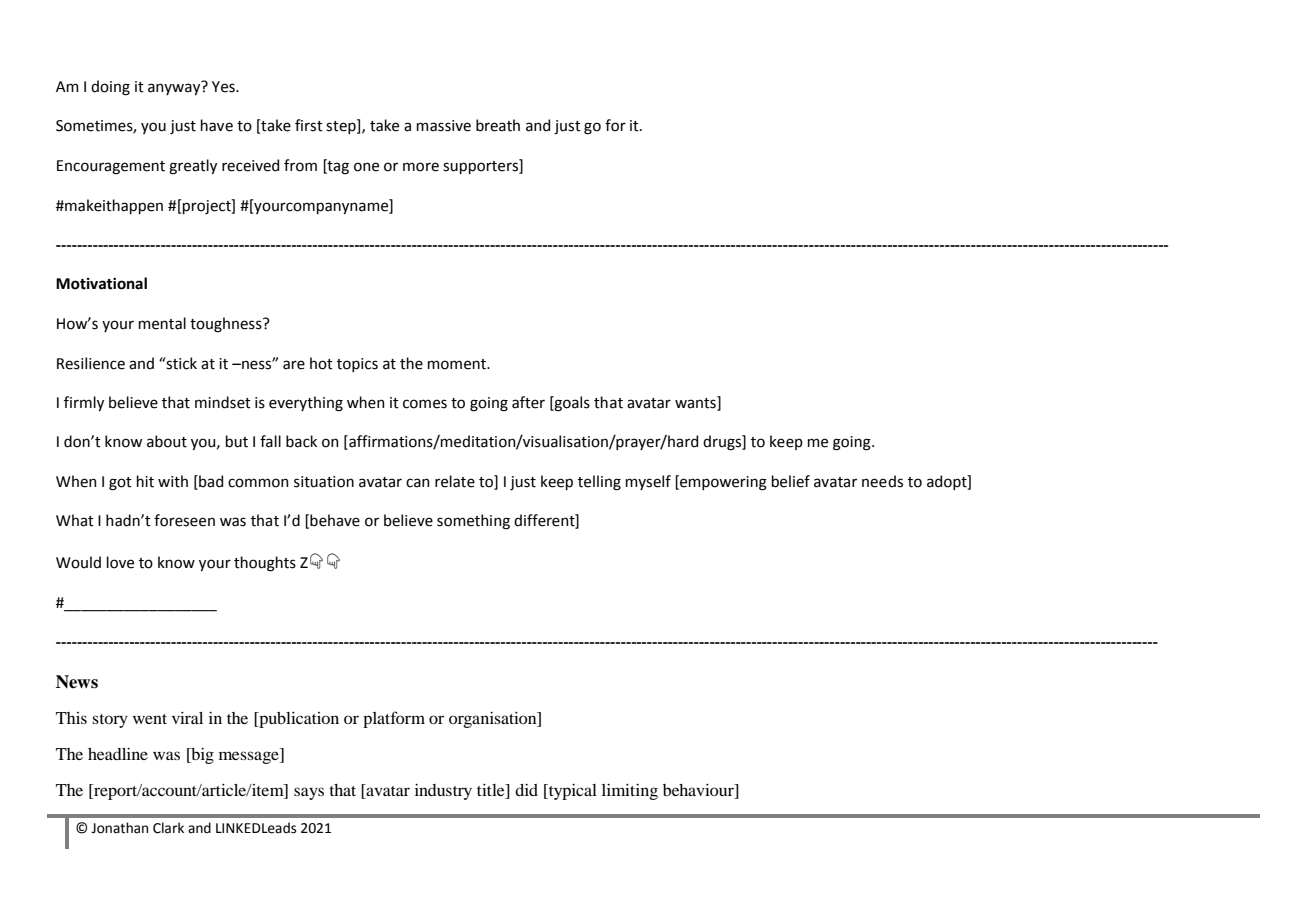  I want to click on title, so click(492, 790).
